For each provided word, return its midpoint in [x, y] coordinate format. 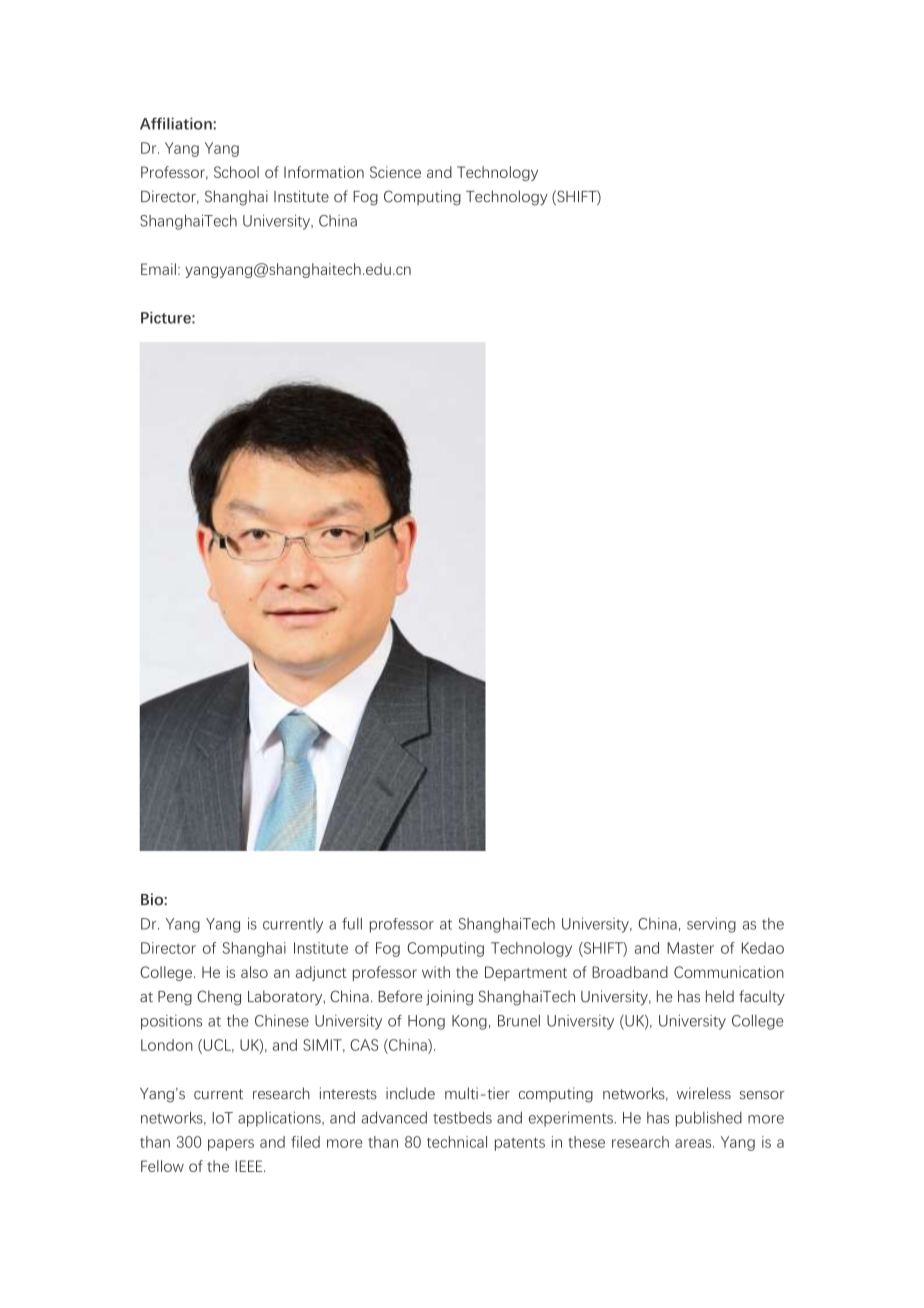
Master [690, 948]
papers [231, 1145]
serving [711, 925]
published [709, 1119]
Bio [152, 899]
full [352, 924]
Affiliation [176, 123]
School [236, 172]
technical [457, 1142]
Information [324, 172]
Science [395, 172]
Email [158, 269]
